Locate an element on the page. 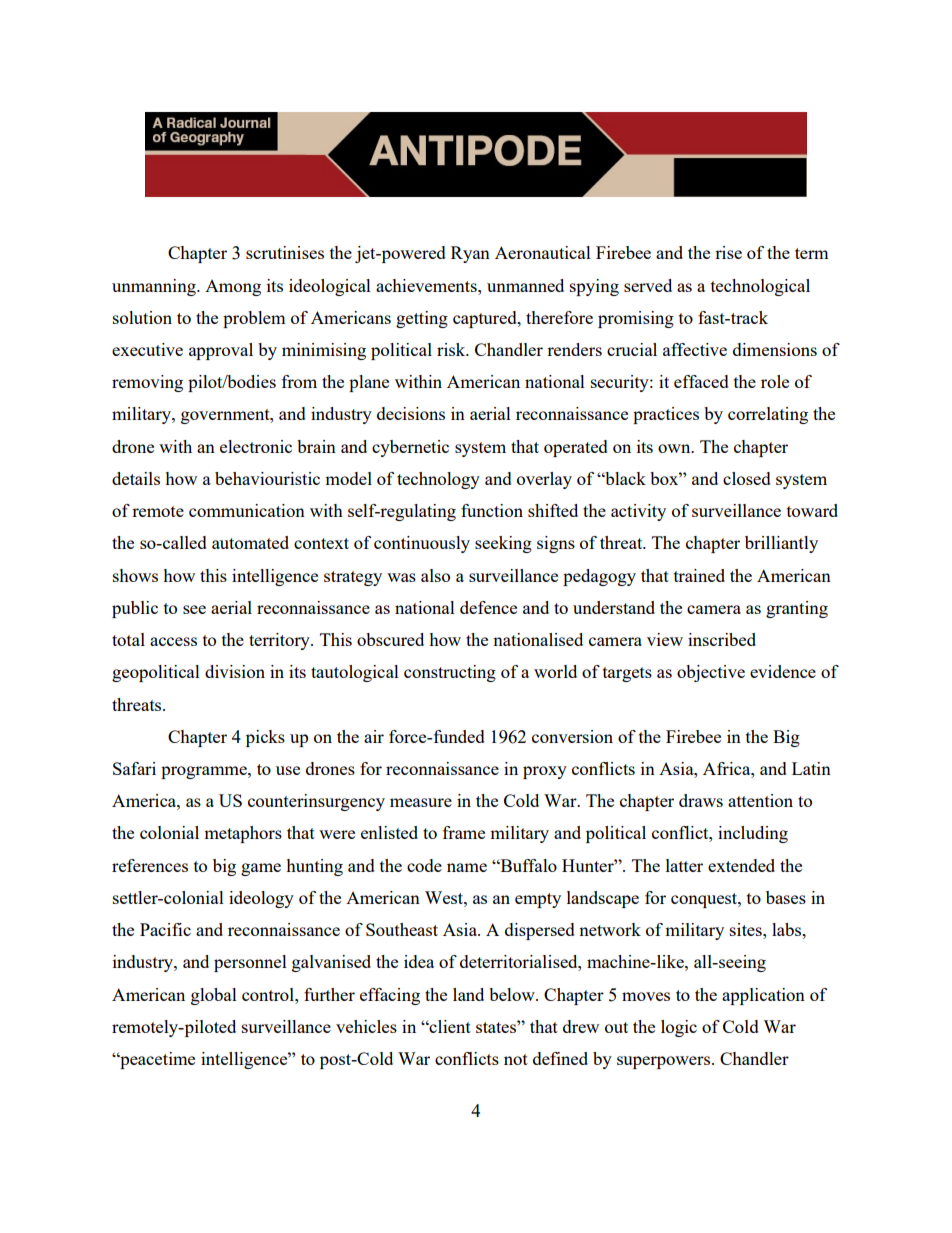 This image has height=1233, width=952. Safari is located at coordinates (134, 768).
